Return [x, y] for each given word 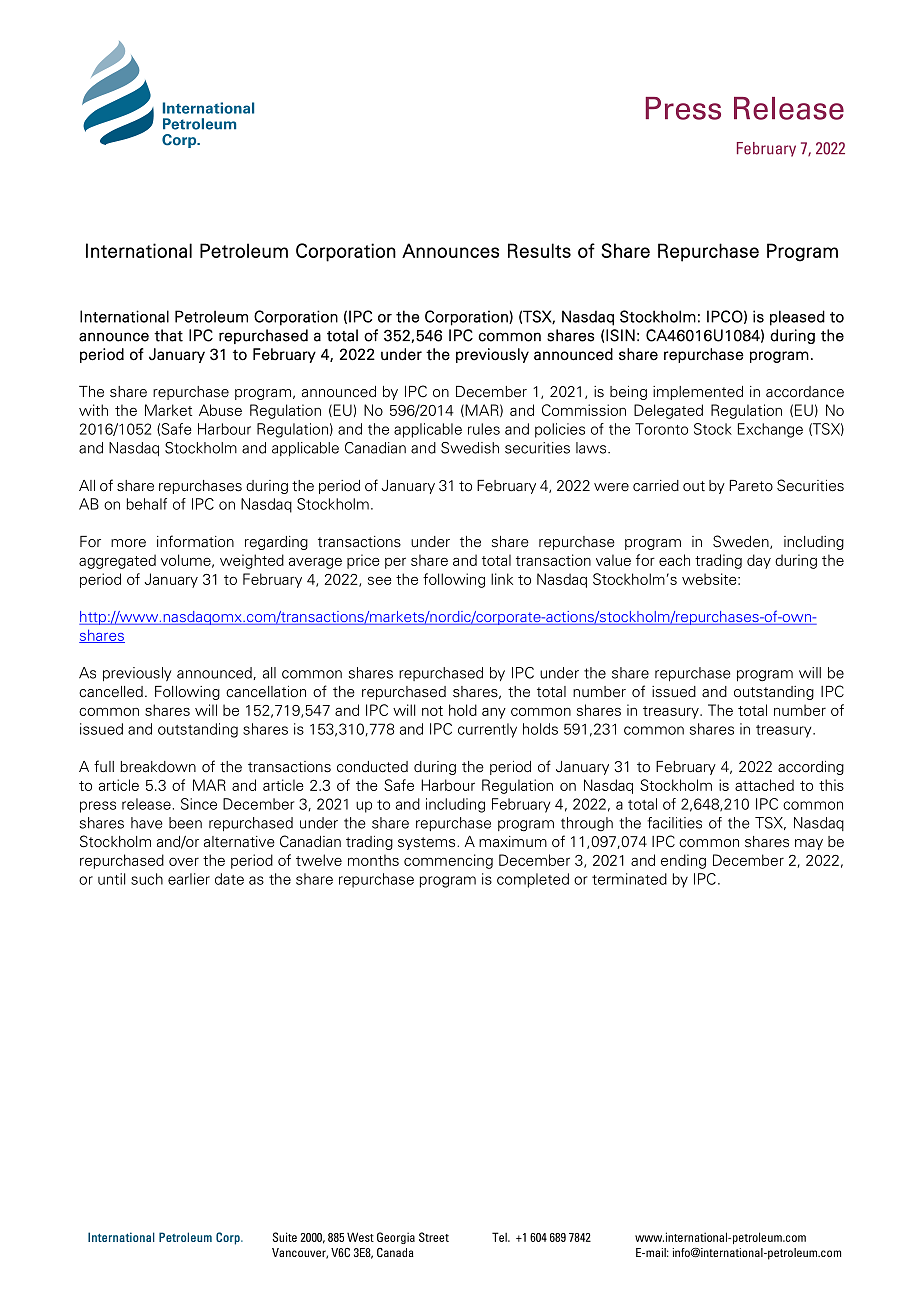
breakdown [158, 767]
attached [764, 785]
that [168, 335]
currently [487, 730]
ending [683, 861]
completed [533, 880]
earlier [189, 879]
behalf [146, 504]
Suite [284, 1237]
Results [539, 250]
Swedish [470, 448]
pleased [797, 318]
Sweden [742, 542]
